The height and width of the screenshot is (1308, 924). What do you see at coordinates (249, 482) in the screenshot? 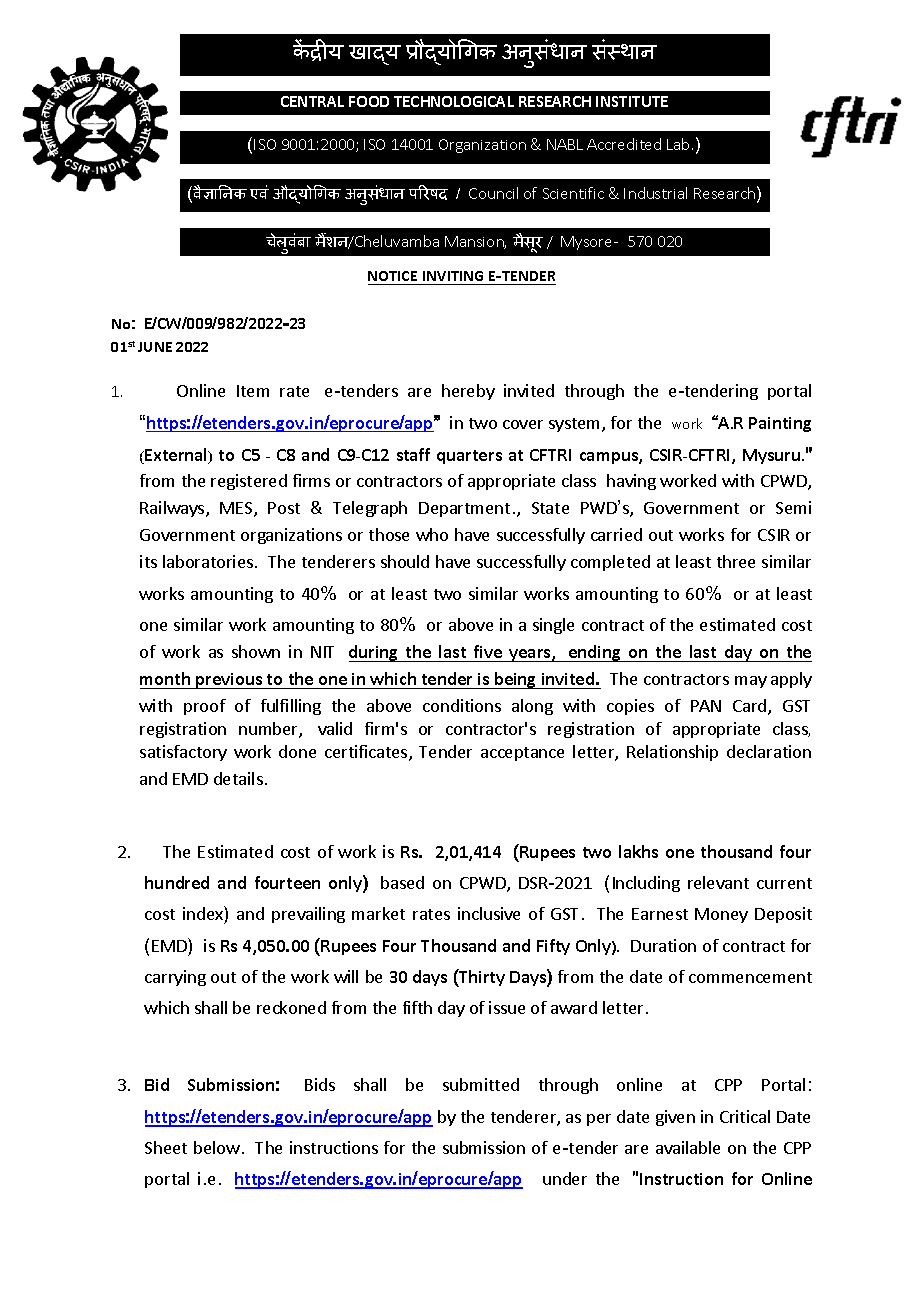
I see `registered` at bounding box center [249, 482].
